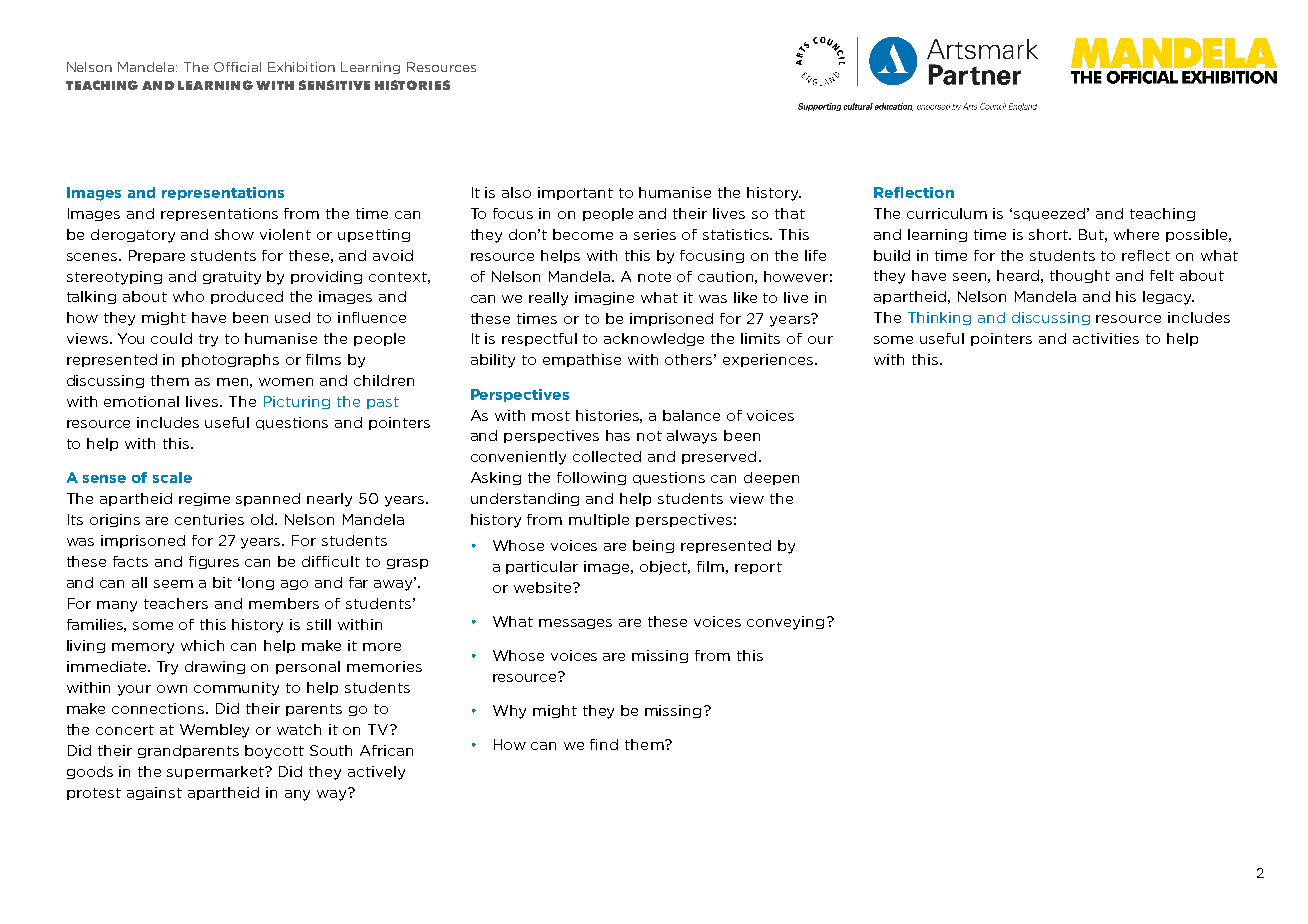 This screenshot has width=1308, height=924. Describe the element at coordinates (237, 67) in the screenshot. I see `Official` at that location.
